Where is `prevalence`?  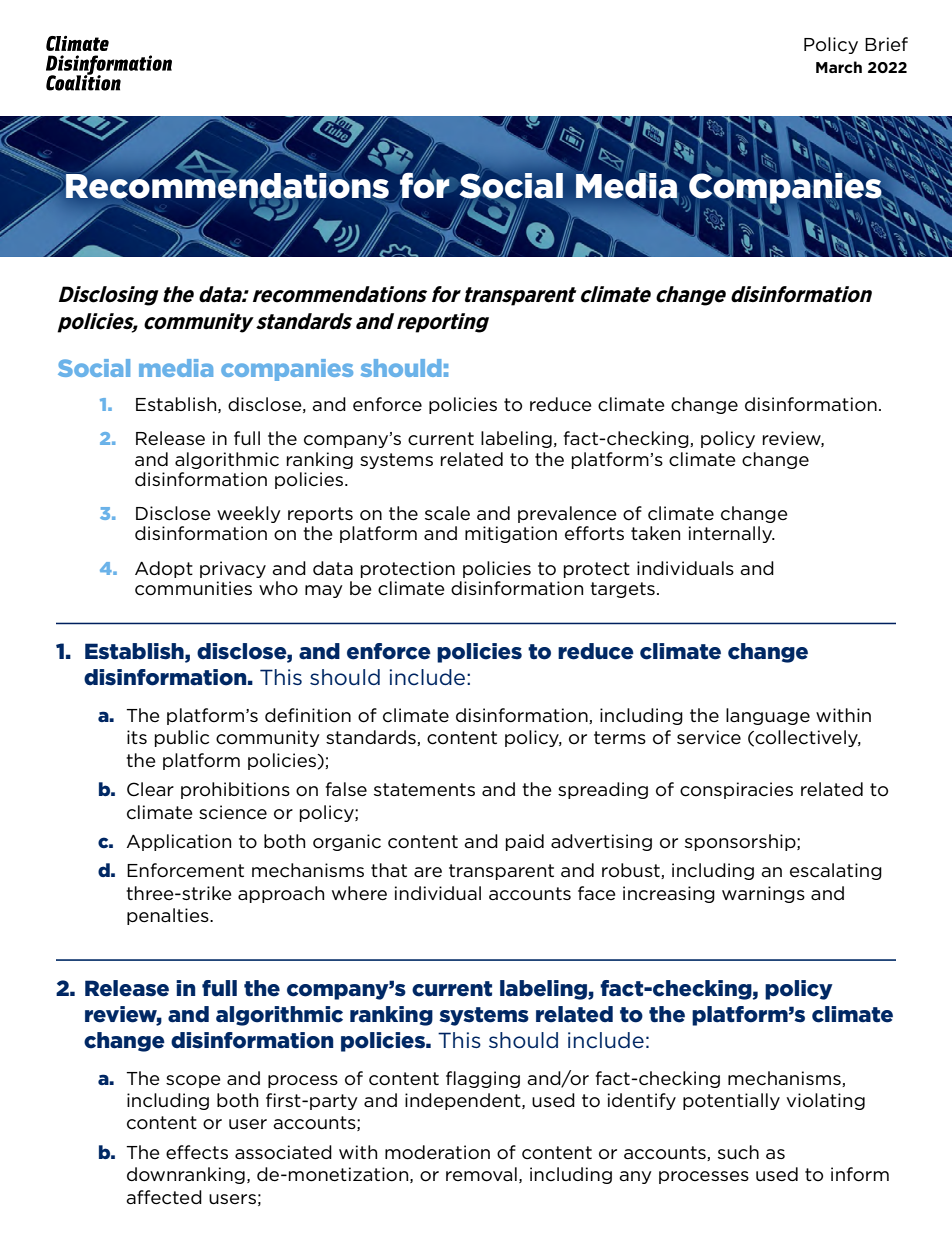 prevalence is located at coordinates (567, 514).
